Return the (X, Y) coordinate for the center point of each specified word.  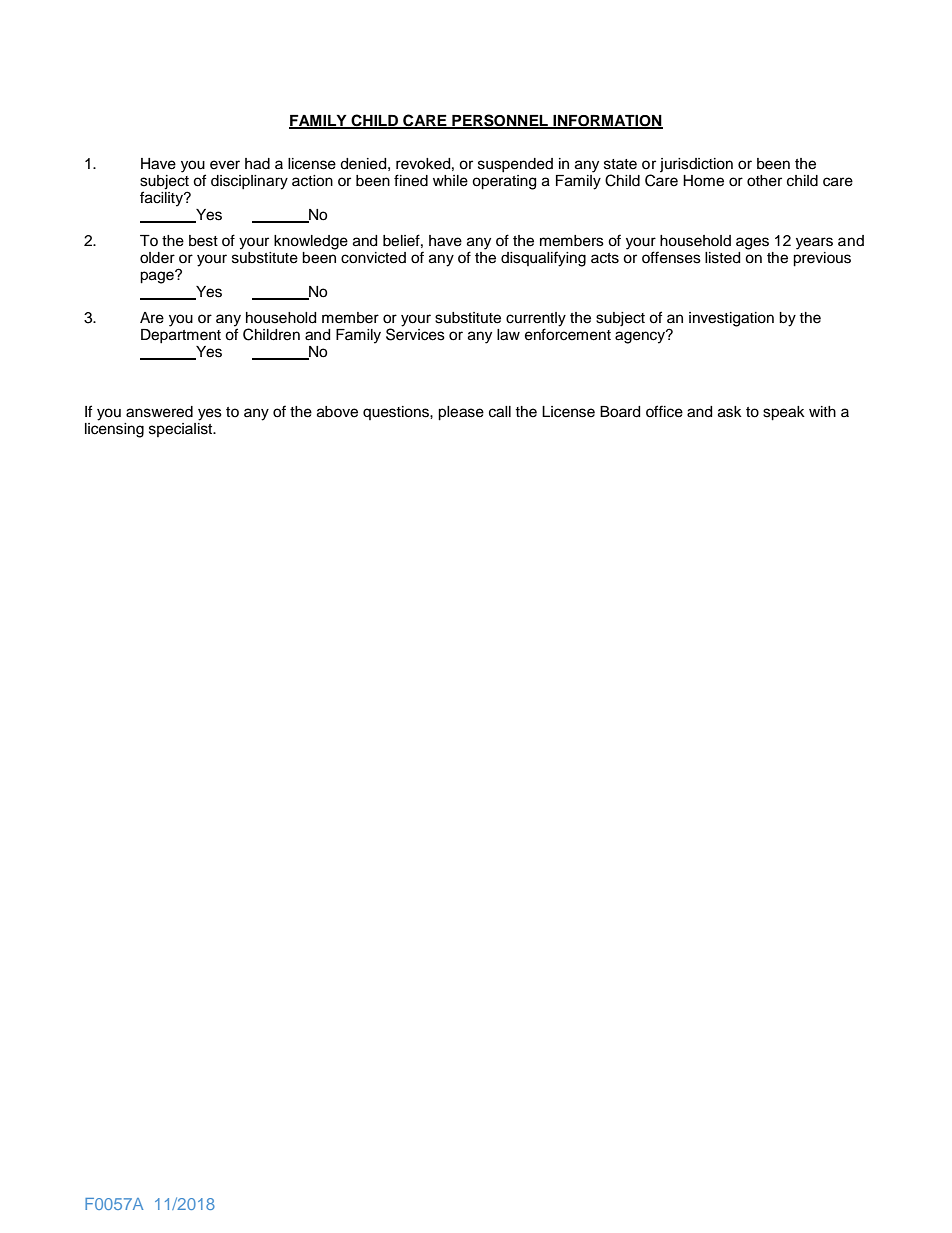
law (508, 335)
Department (181, 334)
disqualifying (543, 259)
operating (504, 182)
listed (722, 258)
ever (225, 165)
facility (163, 198)
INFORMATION (607, 121)
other (764, 181)
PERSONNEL (500, 121)
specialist (182, 428)
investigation (731, 319)
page (158, 277)
